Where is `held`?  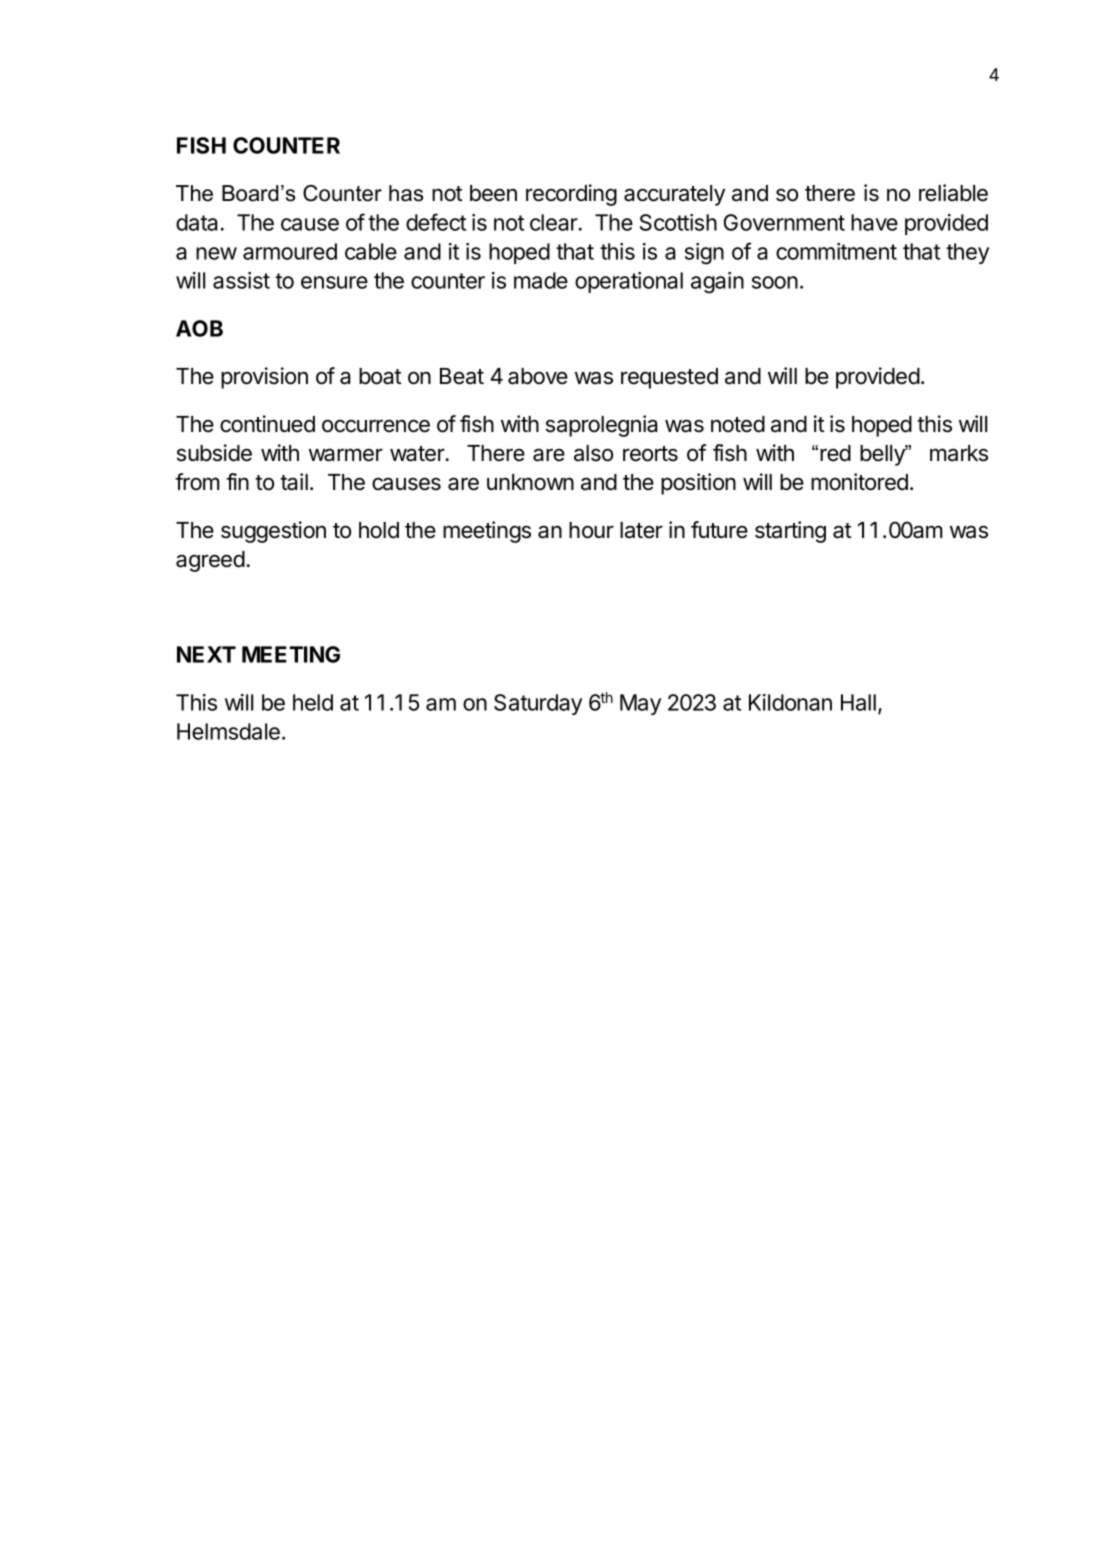 held is located at coordinates (313, 702).
